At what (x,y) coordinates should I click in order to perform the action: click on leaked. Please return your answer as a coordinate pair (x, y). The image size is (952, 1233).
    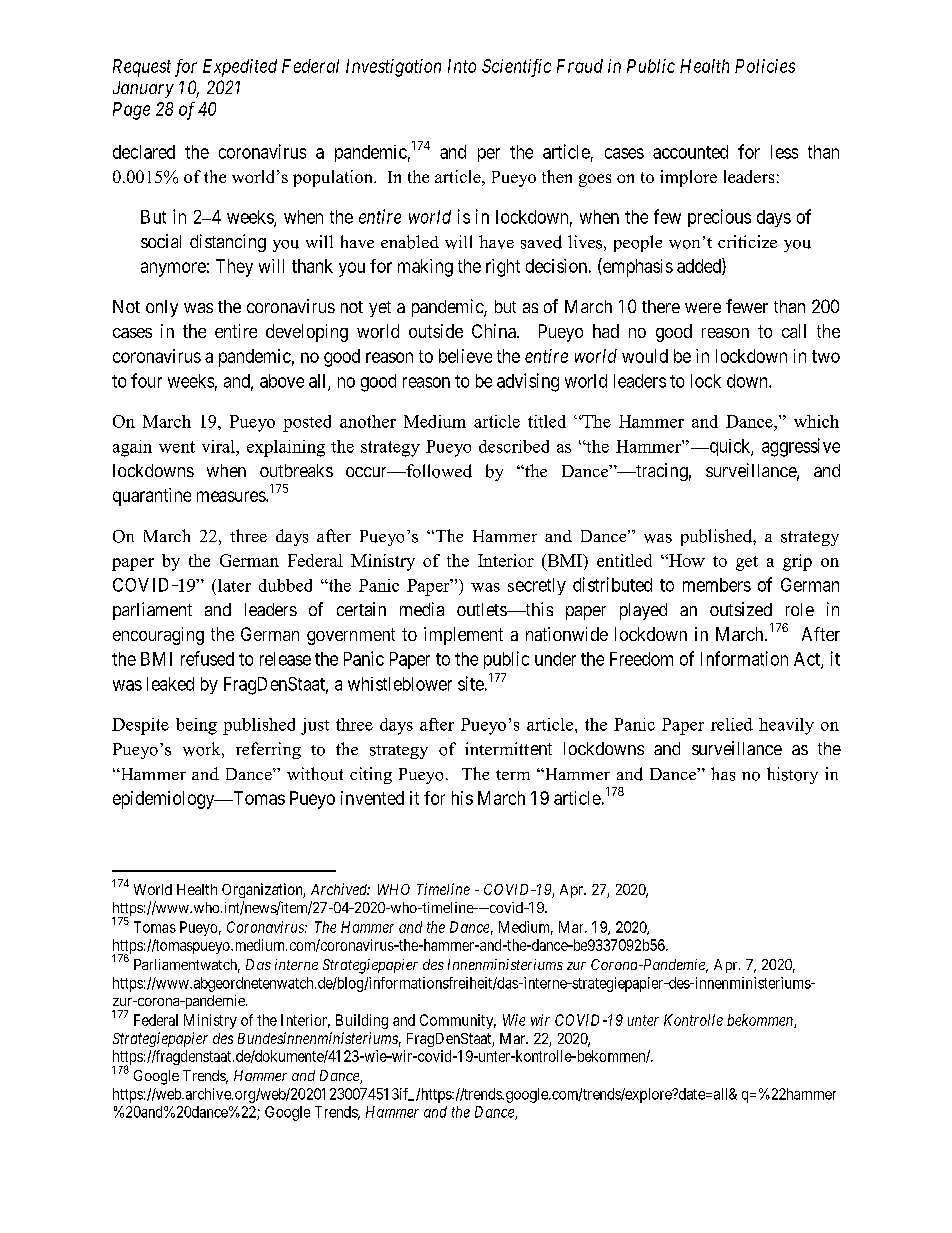
    Looking at the image, I should click on (170, 684).
